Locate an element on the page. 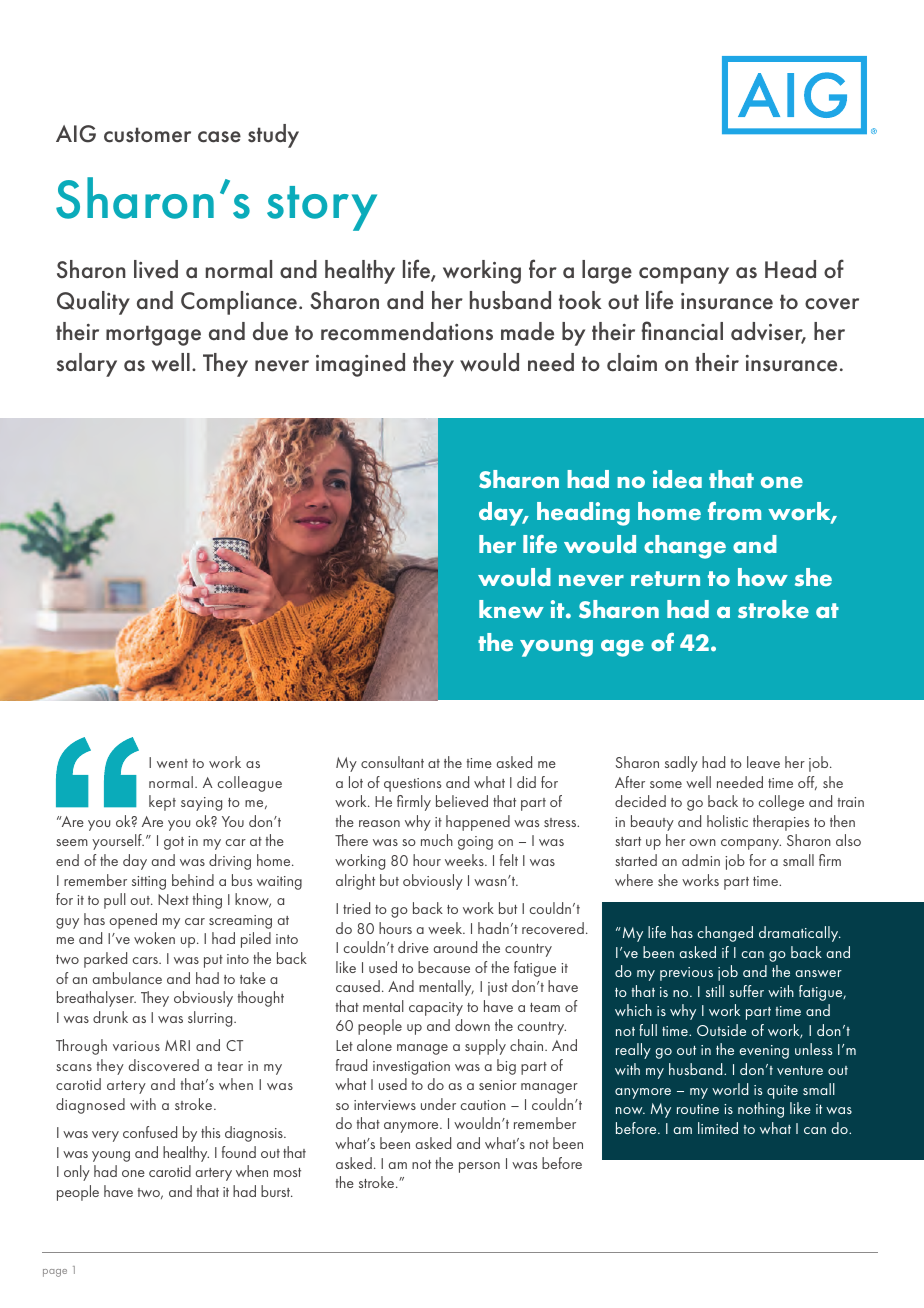 The image size is (924, 1308). went is located at coordinates (172, 763).
